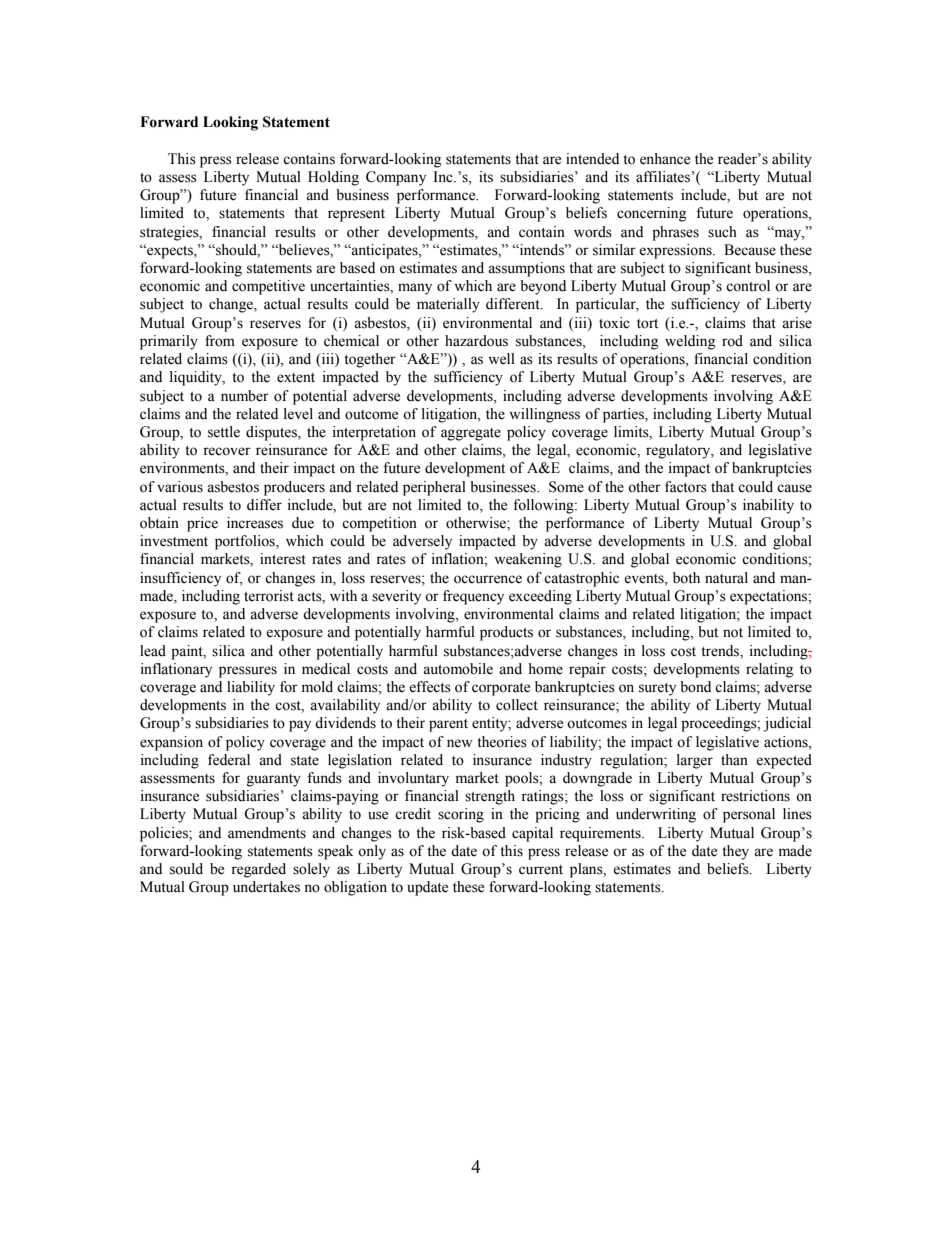 This document has height=1233, width=952. I want to click on welding, so click(690, 342).
